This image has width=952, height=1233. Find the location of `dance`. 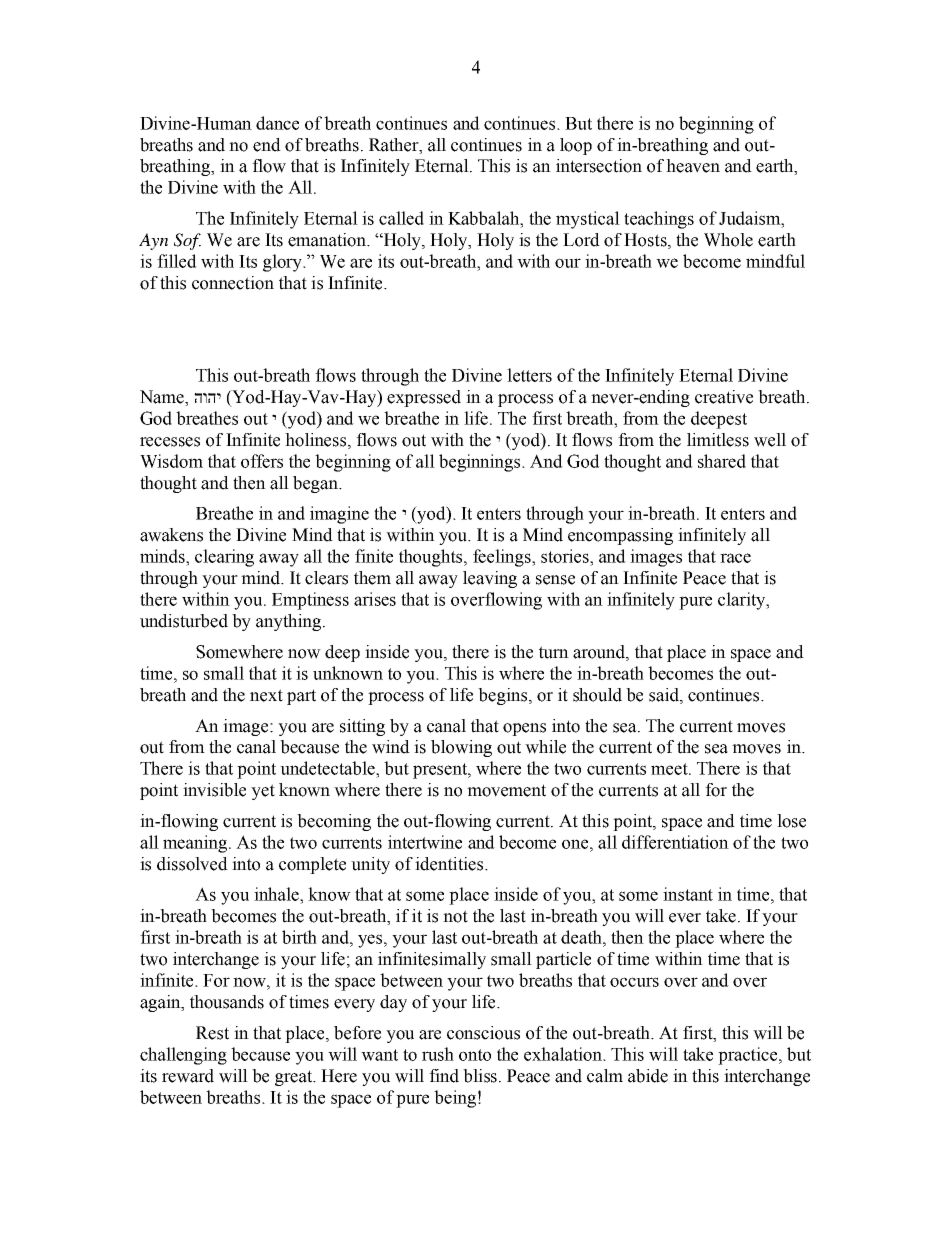

dance is located at coordinates (277, 123).
